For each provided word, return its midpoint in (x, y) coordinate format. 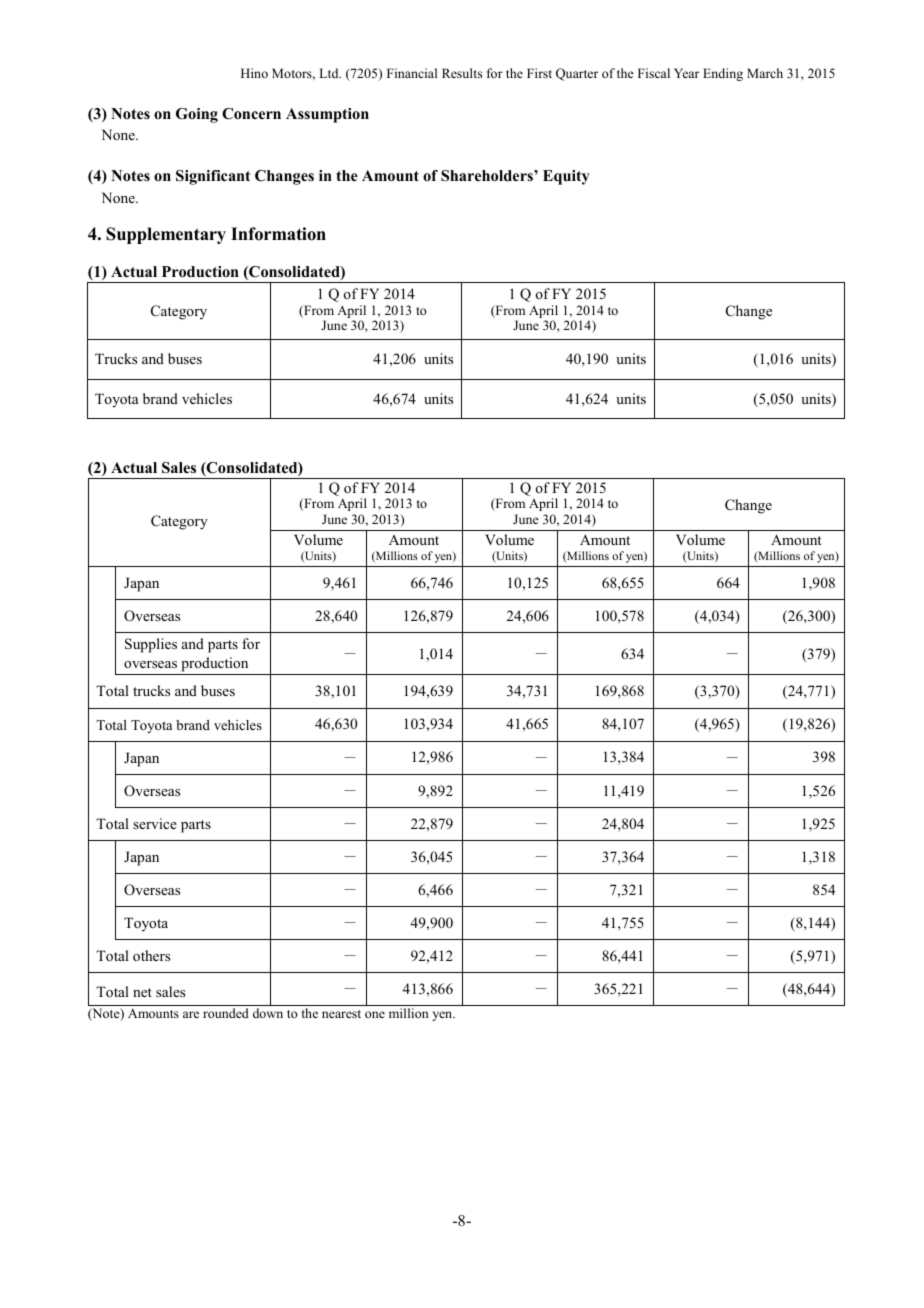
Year (686, 73)
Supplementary (166, 235)
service (155, 823)
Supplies (151, 645)
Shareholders (488, 176)
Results (462, 73)
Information (278, 234)
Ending (723, 74)
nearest (341, 1014)
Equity (566, 177)
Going (197, 115)
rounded (226, 1013)
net (142, 992)
